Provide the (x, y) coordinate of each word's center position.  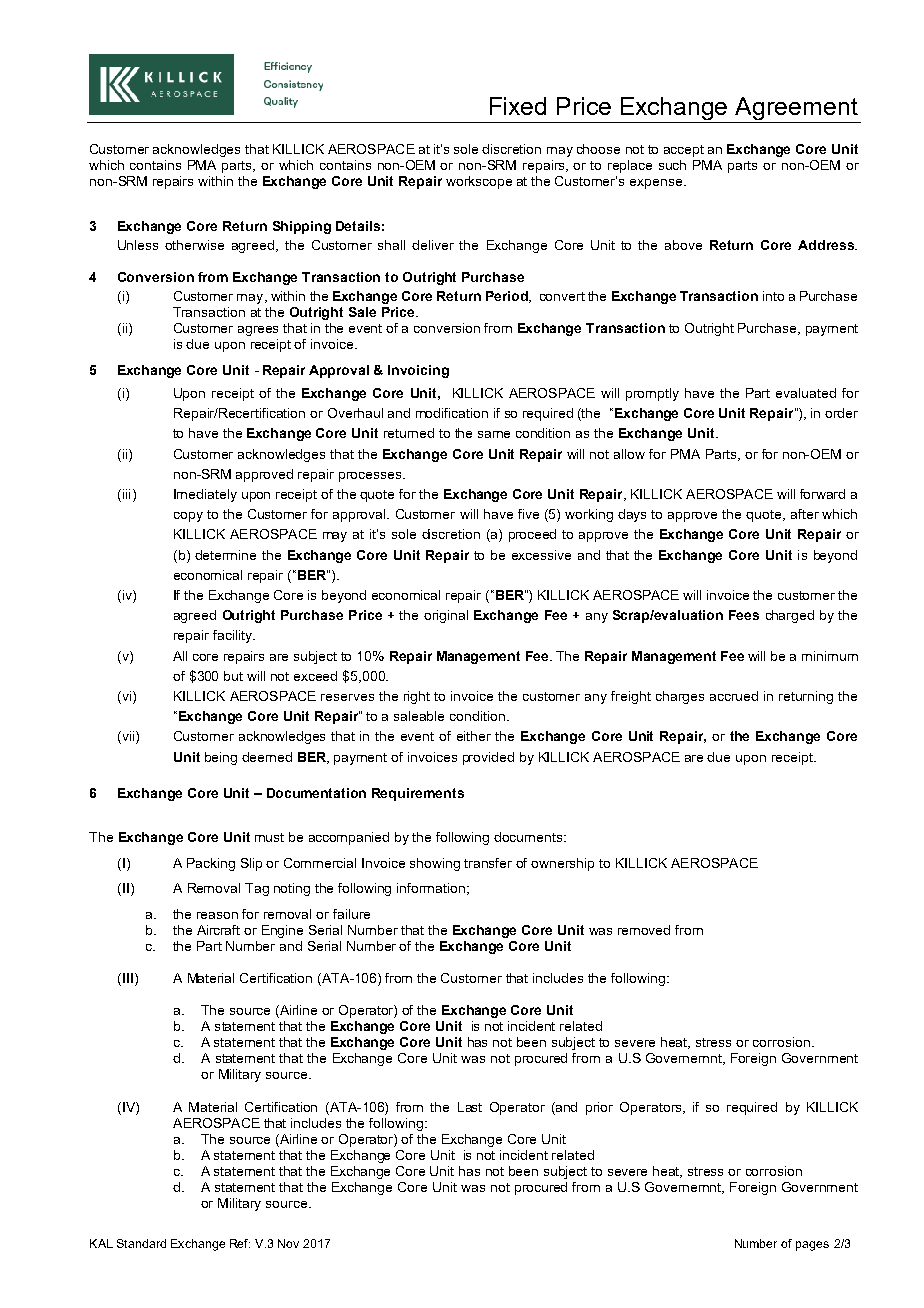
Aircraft (218, 930)
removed (644, 930)
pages (812, 1246)
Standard (141, 1243)
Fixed (518, 106)
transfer (488, 863)
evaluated (806, 393)
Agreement (797, 110)
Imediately (205, 495)
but (233, 676)
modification (452, 413)
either (474, 736)
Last (470, 1107)
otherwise (194, 245)
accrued (734, 696)
